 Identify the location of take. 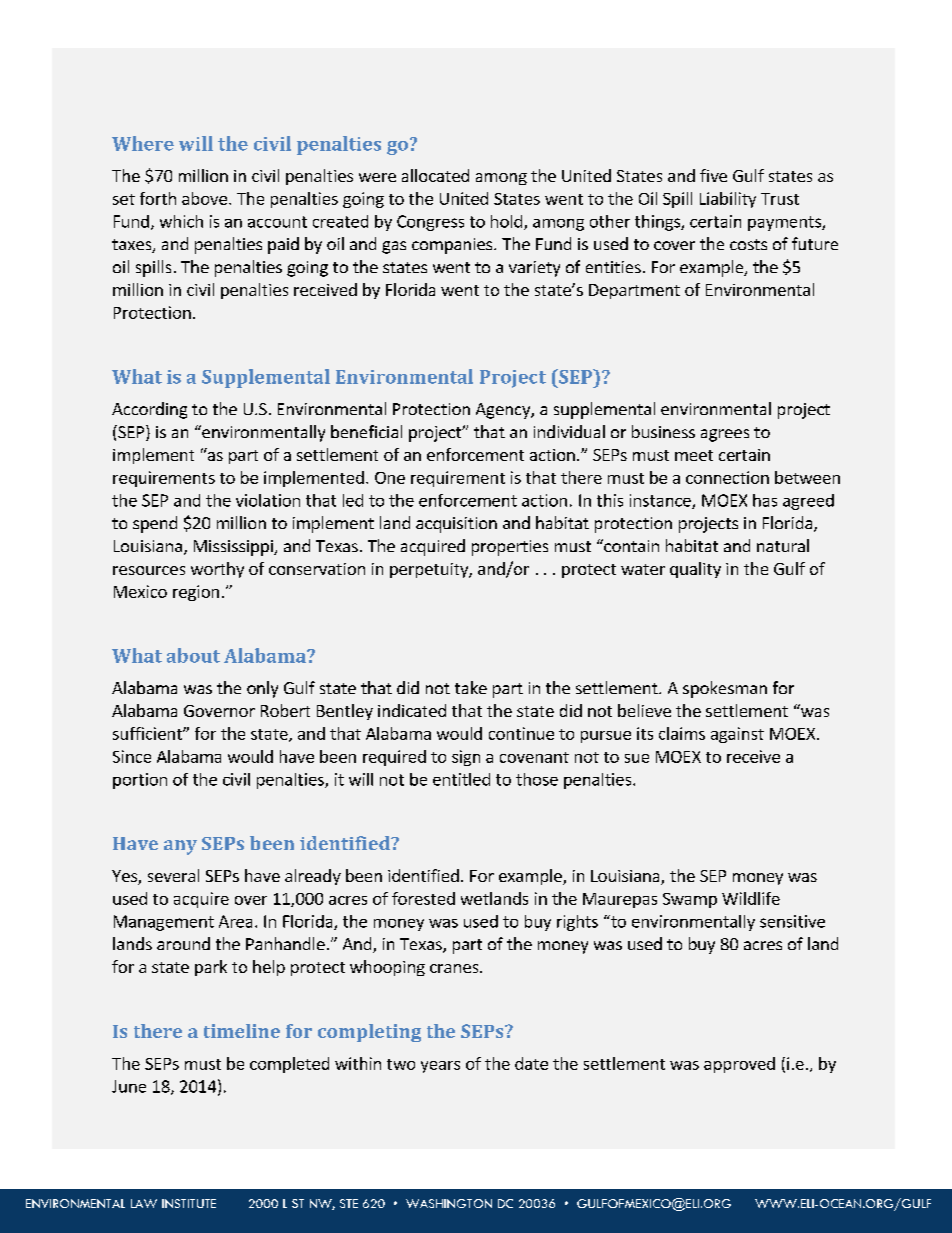
(471, 687).
